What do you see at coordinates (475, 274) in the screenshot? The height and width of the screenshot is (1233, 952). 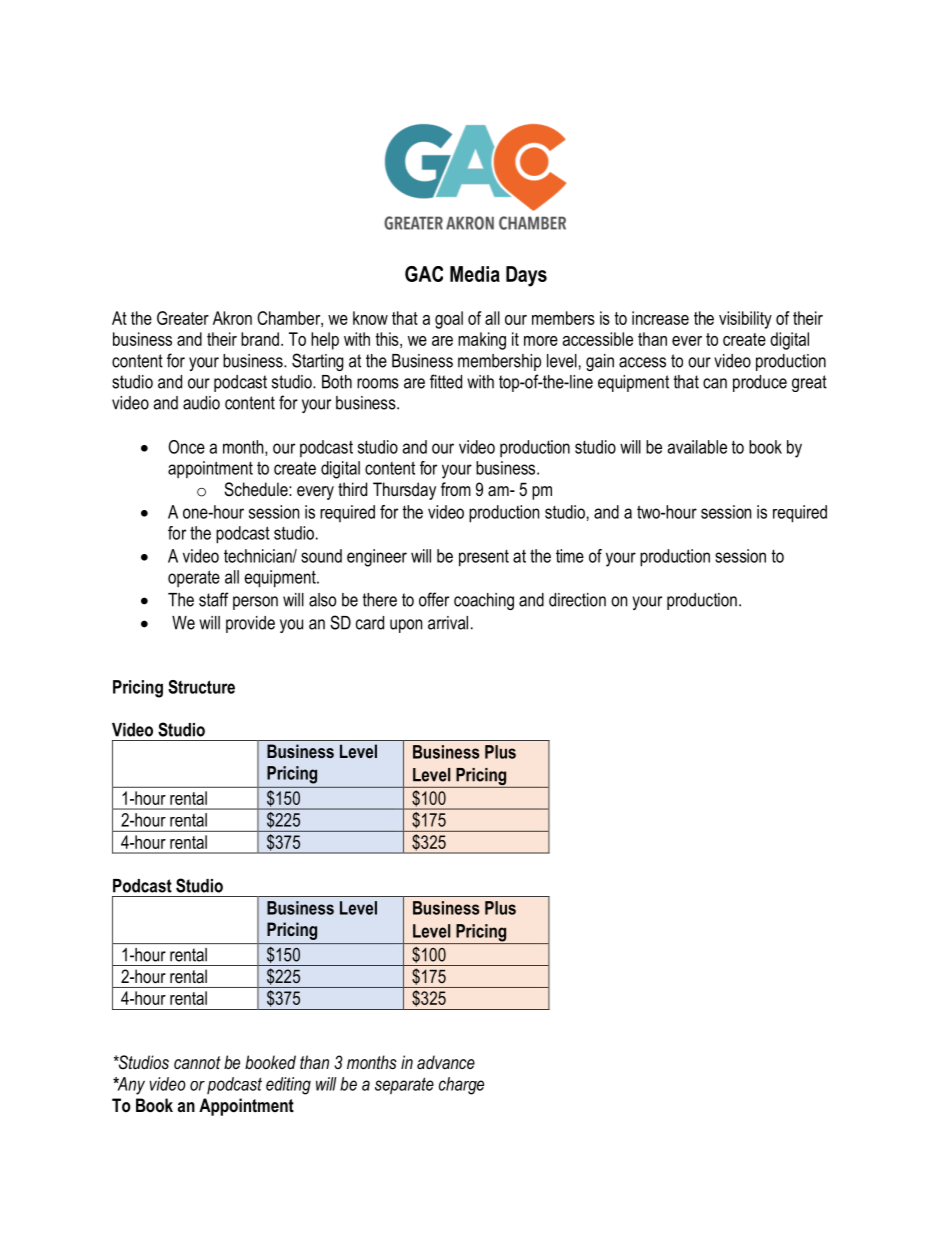 I see `Media` at bounding box center [475, 274].
